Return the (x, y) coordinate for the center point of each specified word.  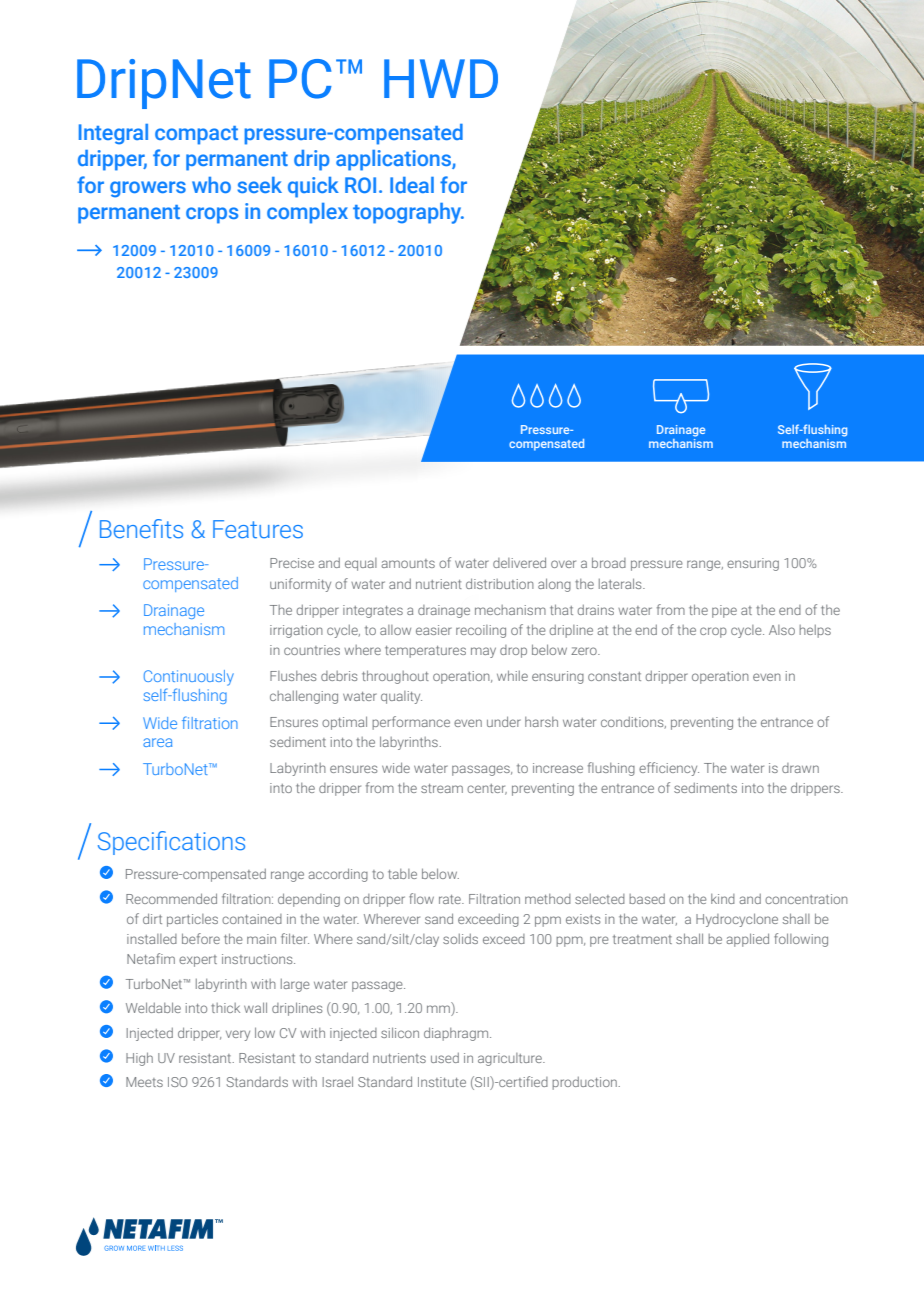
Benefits (141, 529)
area (157, 742)
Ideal (412, 185)
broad (609, 562)
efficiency (669, 769)
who (211, 185)
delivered (519, 562)
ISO (178, 1082)
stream (442, 788)
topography (408, 213)
